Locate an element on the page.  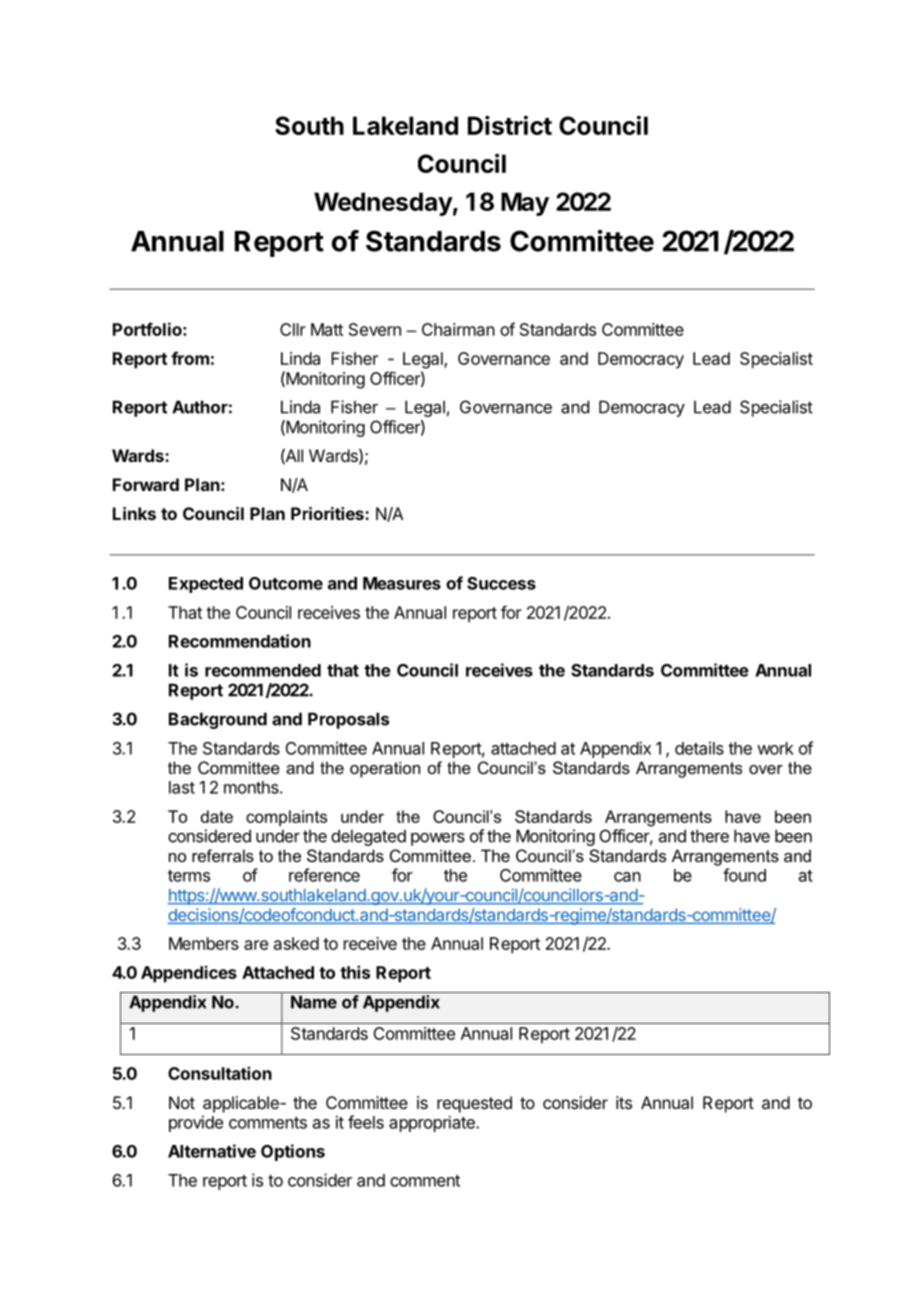
Priorities is located at coordinates (328, 513).
